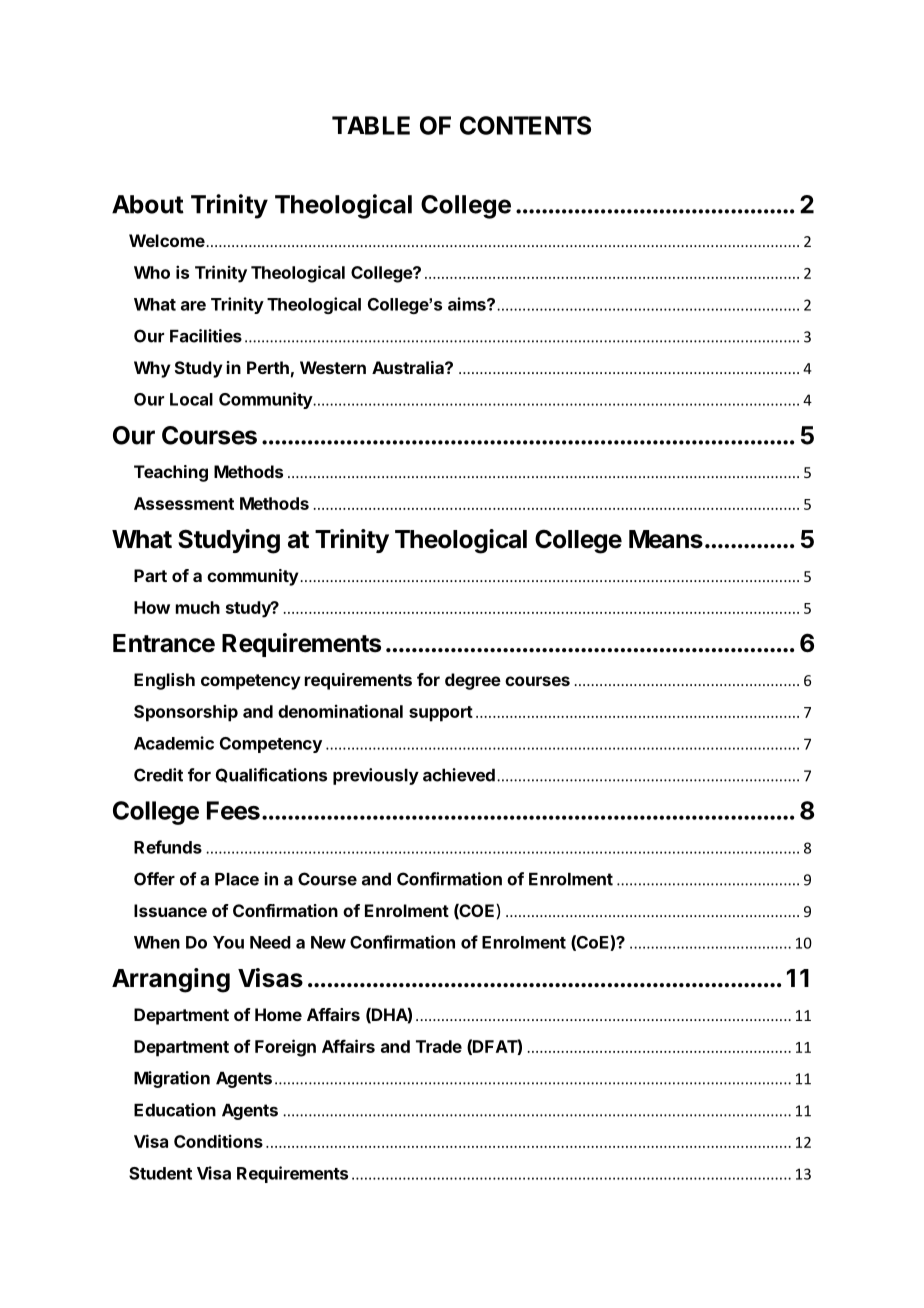 The image size is (924, 1308). Describe the element at coordinates (285, 1048) in the screenshot. I see `Foreign` at that location.
